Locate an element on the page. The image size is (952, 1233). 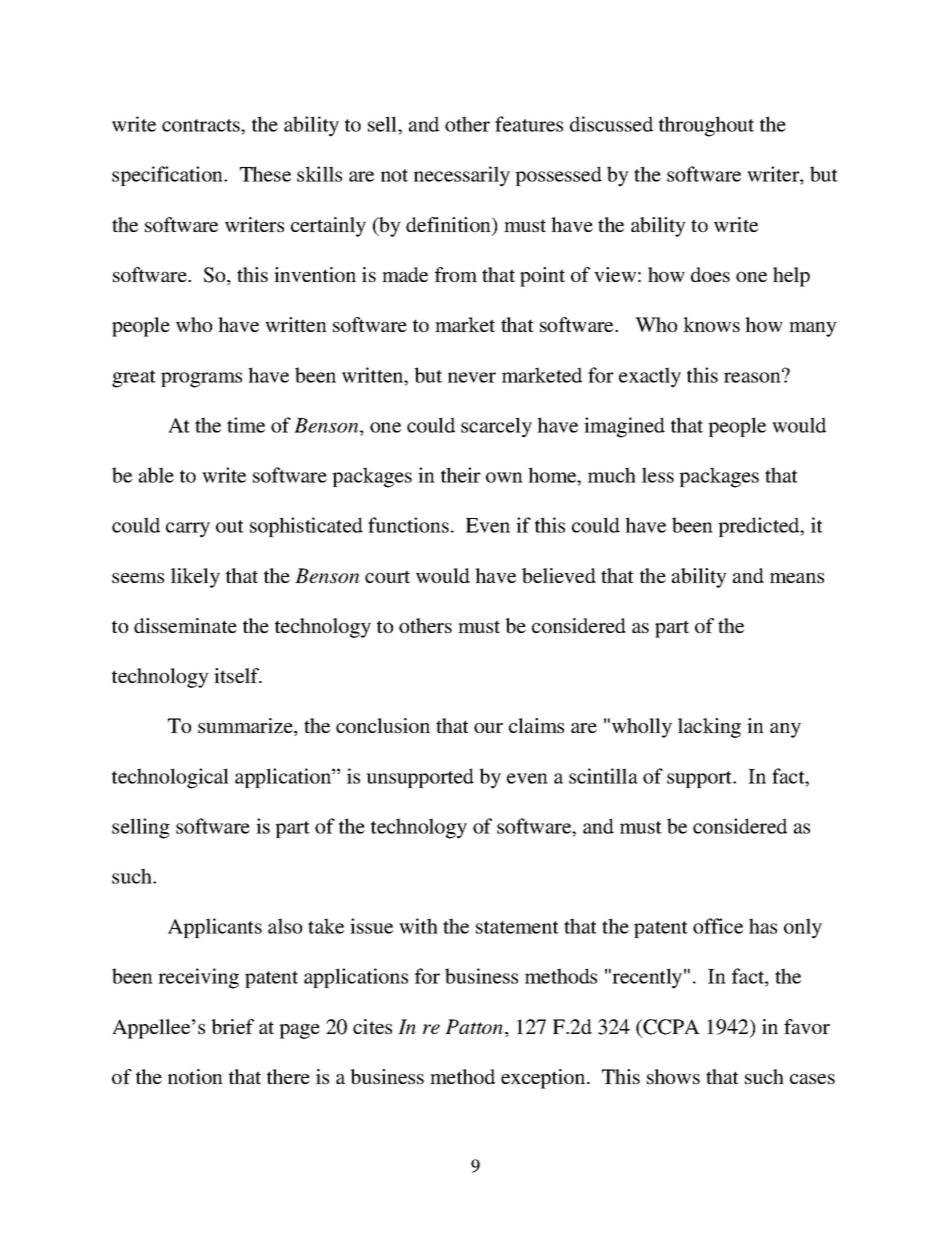
never is located at coordinates (472, 377).
